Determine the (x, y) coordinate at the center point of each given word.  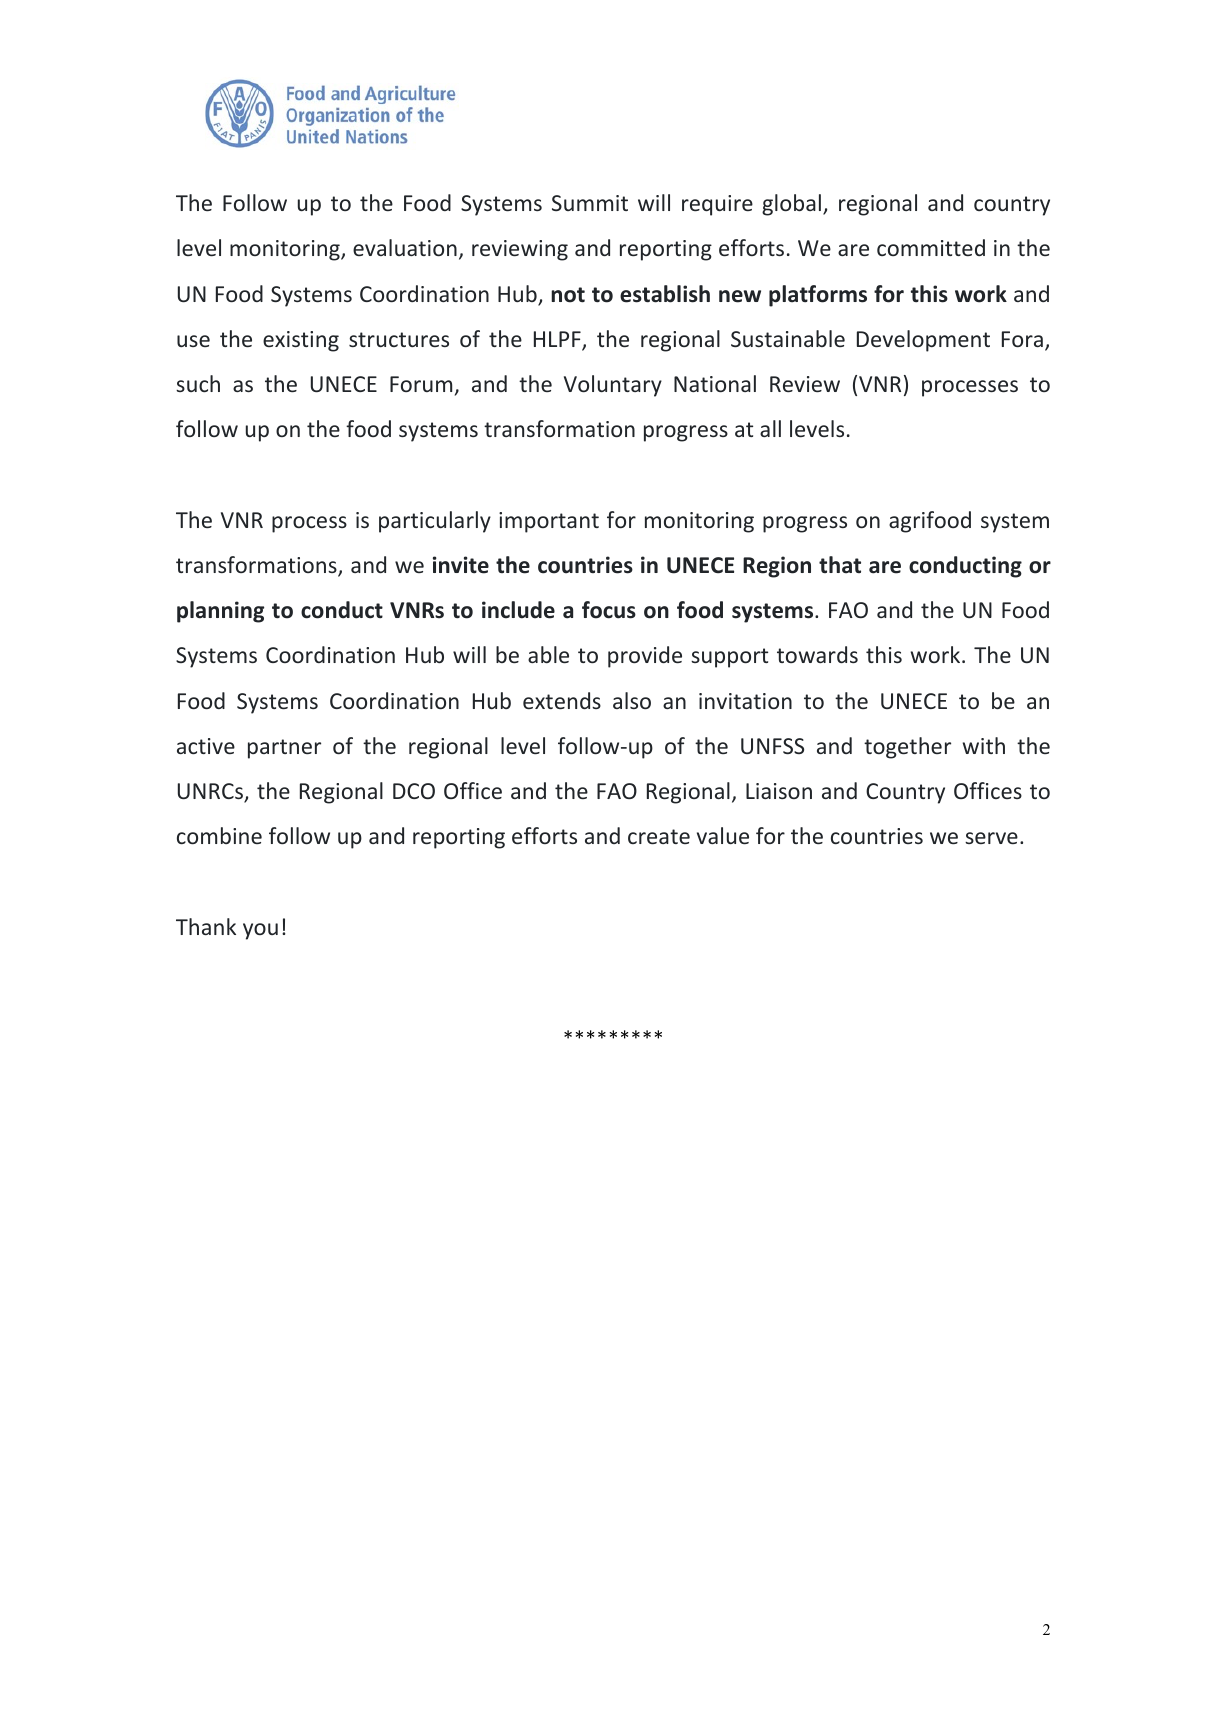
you (260, 931)
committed (931, 247)
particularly (435, 522)
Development (923, 341)
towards (817, 654)
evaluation (405, 247)
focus (609, 610)
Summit (590, 203)
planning (220, 612)
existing (301, 341)
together (907, 748)
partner (284, 749)
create (659, 836)
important (549, 522)
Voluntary (613, 386)
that (840, 565)
